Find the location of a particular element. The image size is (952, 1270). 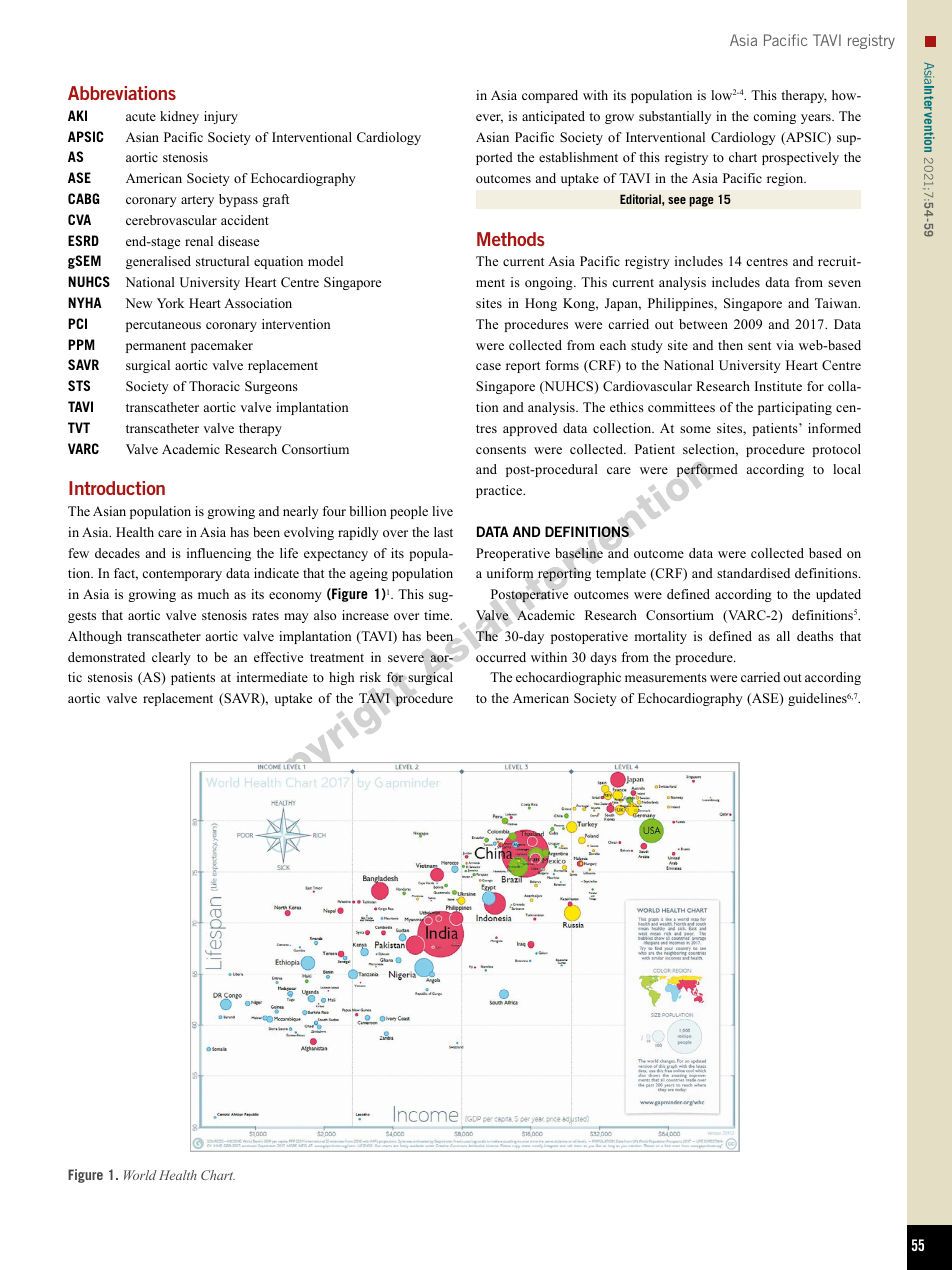

deaths is located at coordinates (815, 636).
